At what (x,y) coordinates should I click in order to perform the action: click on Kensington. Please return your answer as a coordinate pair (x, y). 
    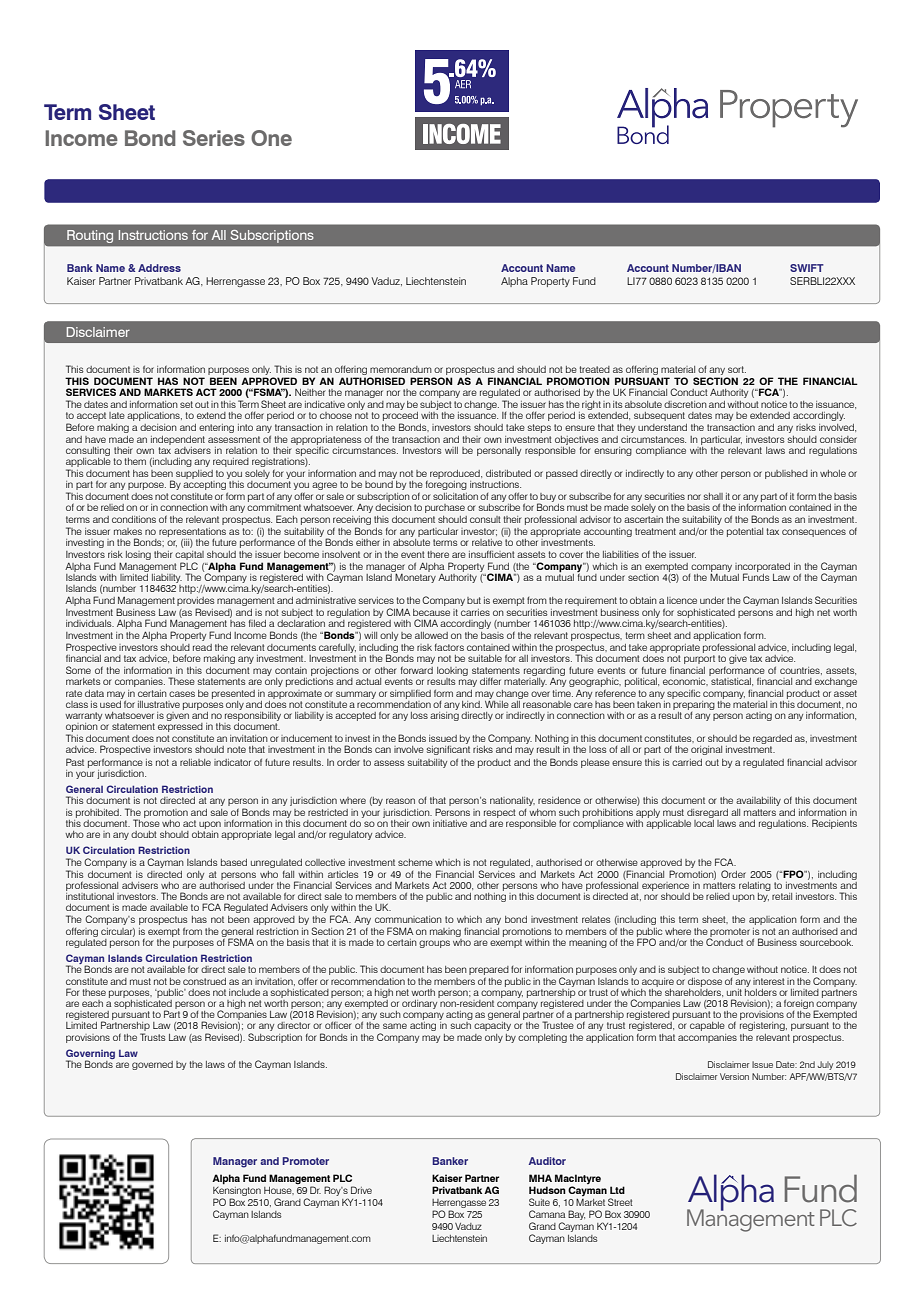
    Looking at the image, I should click on (237, 1190).
